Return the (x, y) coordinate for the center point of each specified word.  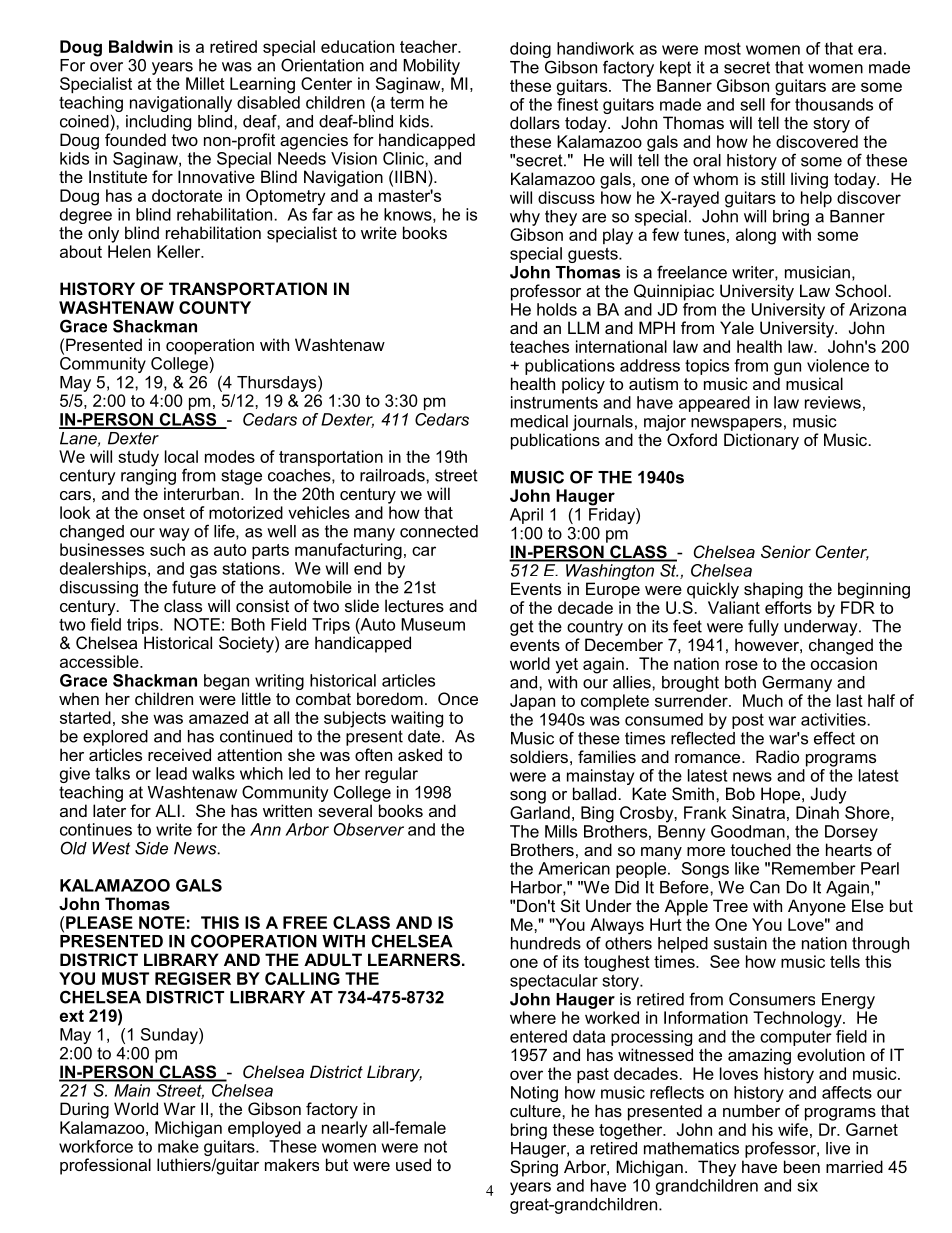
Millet (205, 83)
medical (539, 421)
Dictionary (761, 441)
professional (105, 1166)
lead (171, 773)
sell (752, 104)
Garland (540, 812)
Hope (782, 795)
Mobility (431, 67)
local (181, 456)
